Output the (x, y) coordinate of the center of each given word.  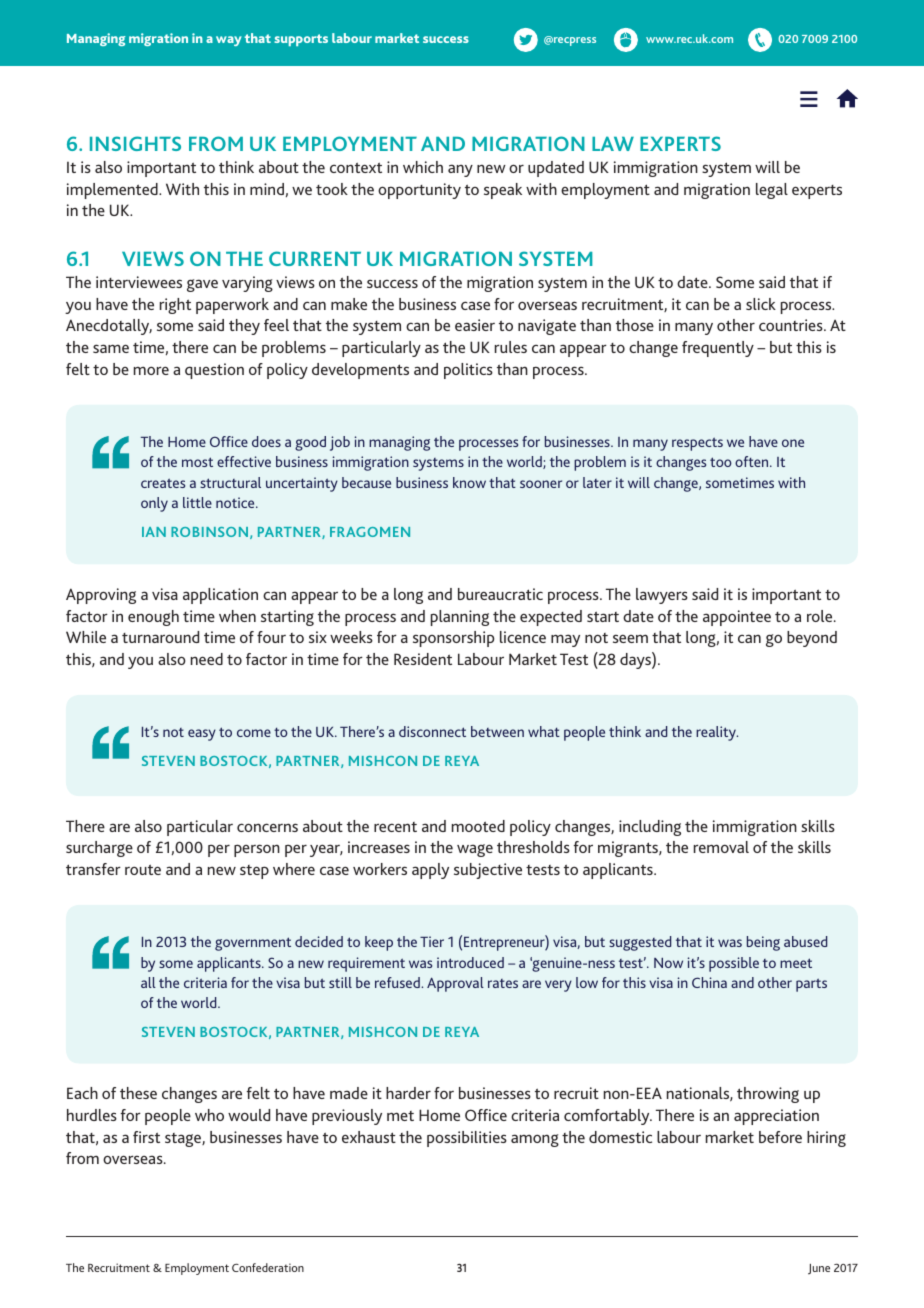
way (229, 41)
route (143, 869)
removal (721, 847)
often (753, 461)
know (469, 482)
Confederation (268, 1267)
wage (475, 850)
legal (772, 191)
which (423, 167)
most (197, 462)
